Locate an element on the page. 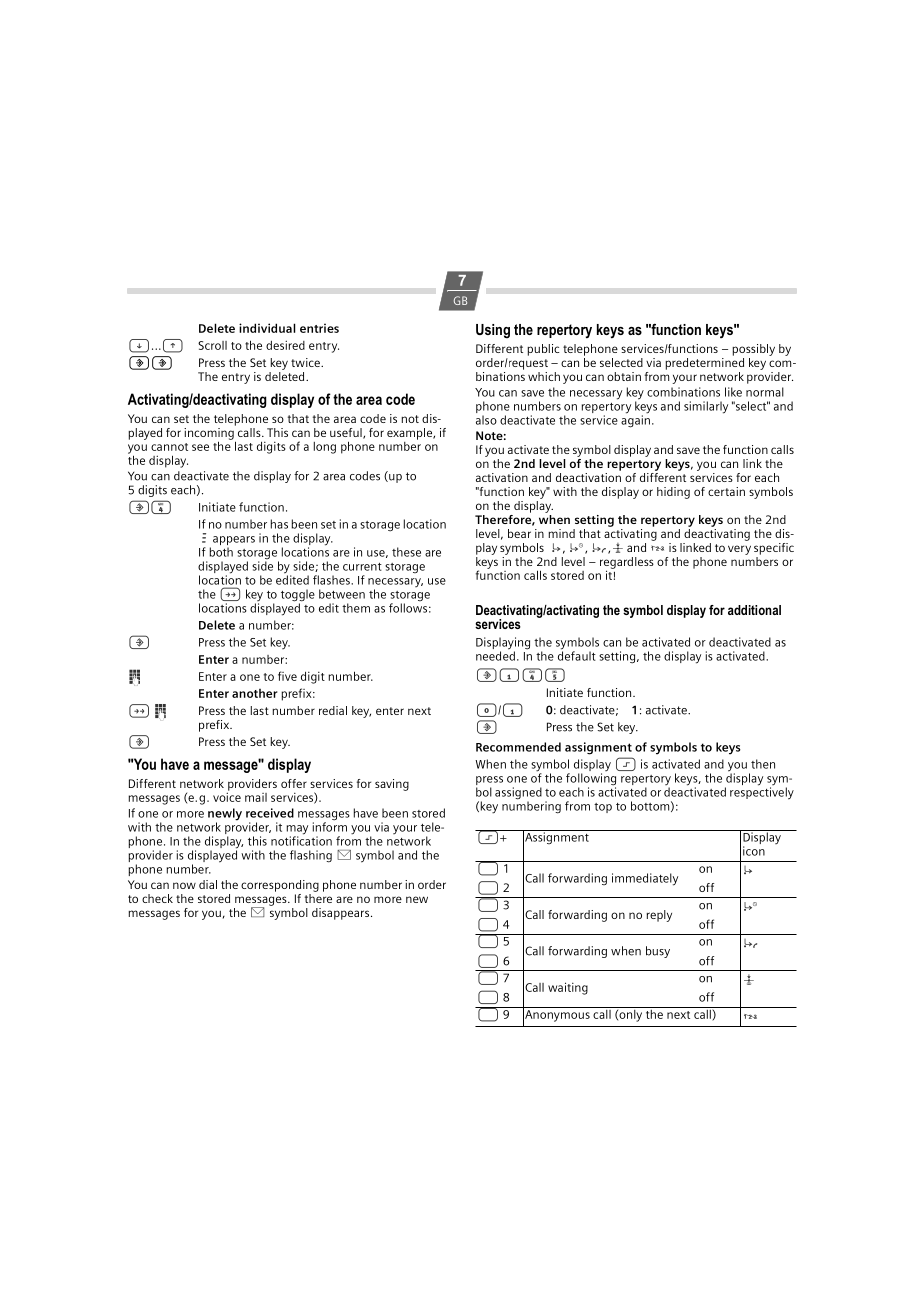  check is located at coordinates (157, 898).
